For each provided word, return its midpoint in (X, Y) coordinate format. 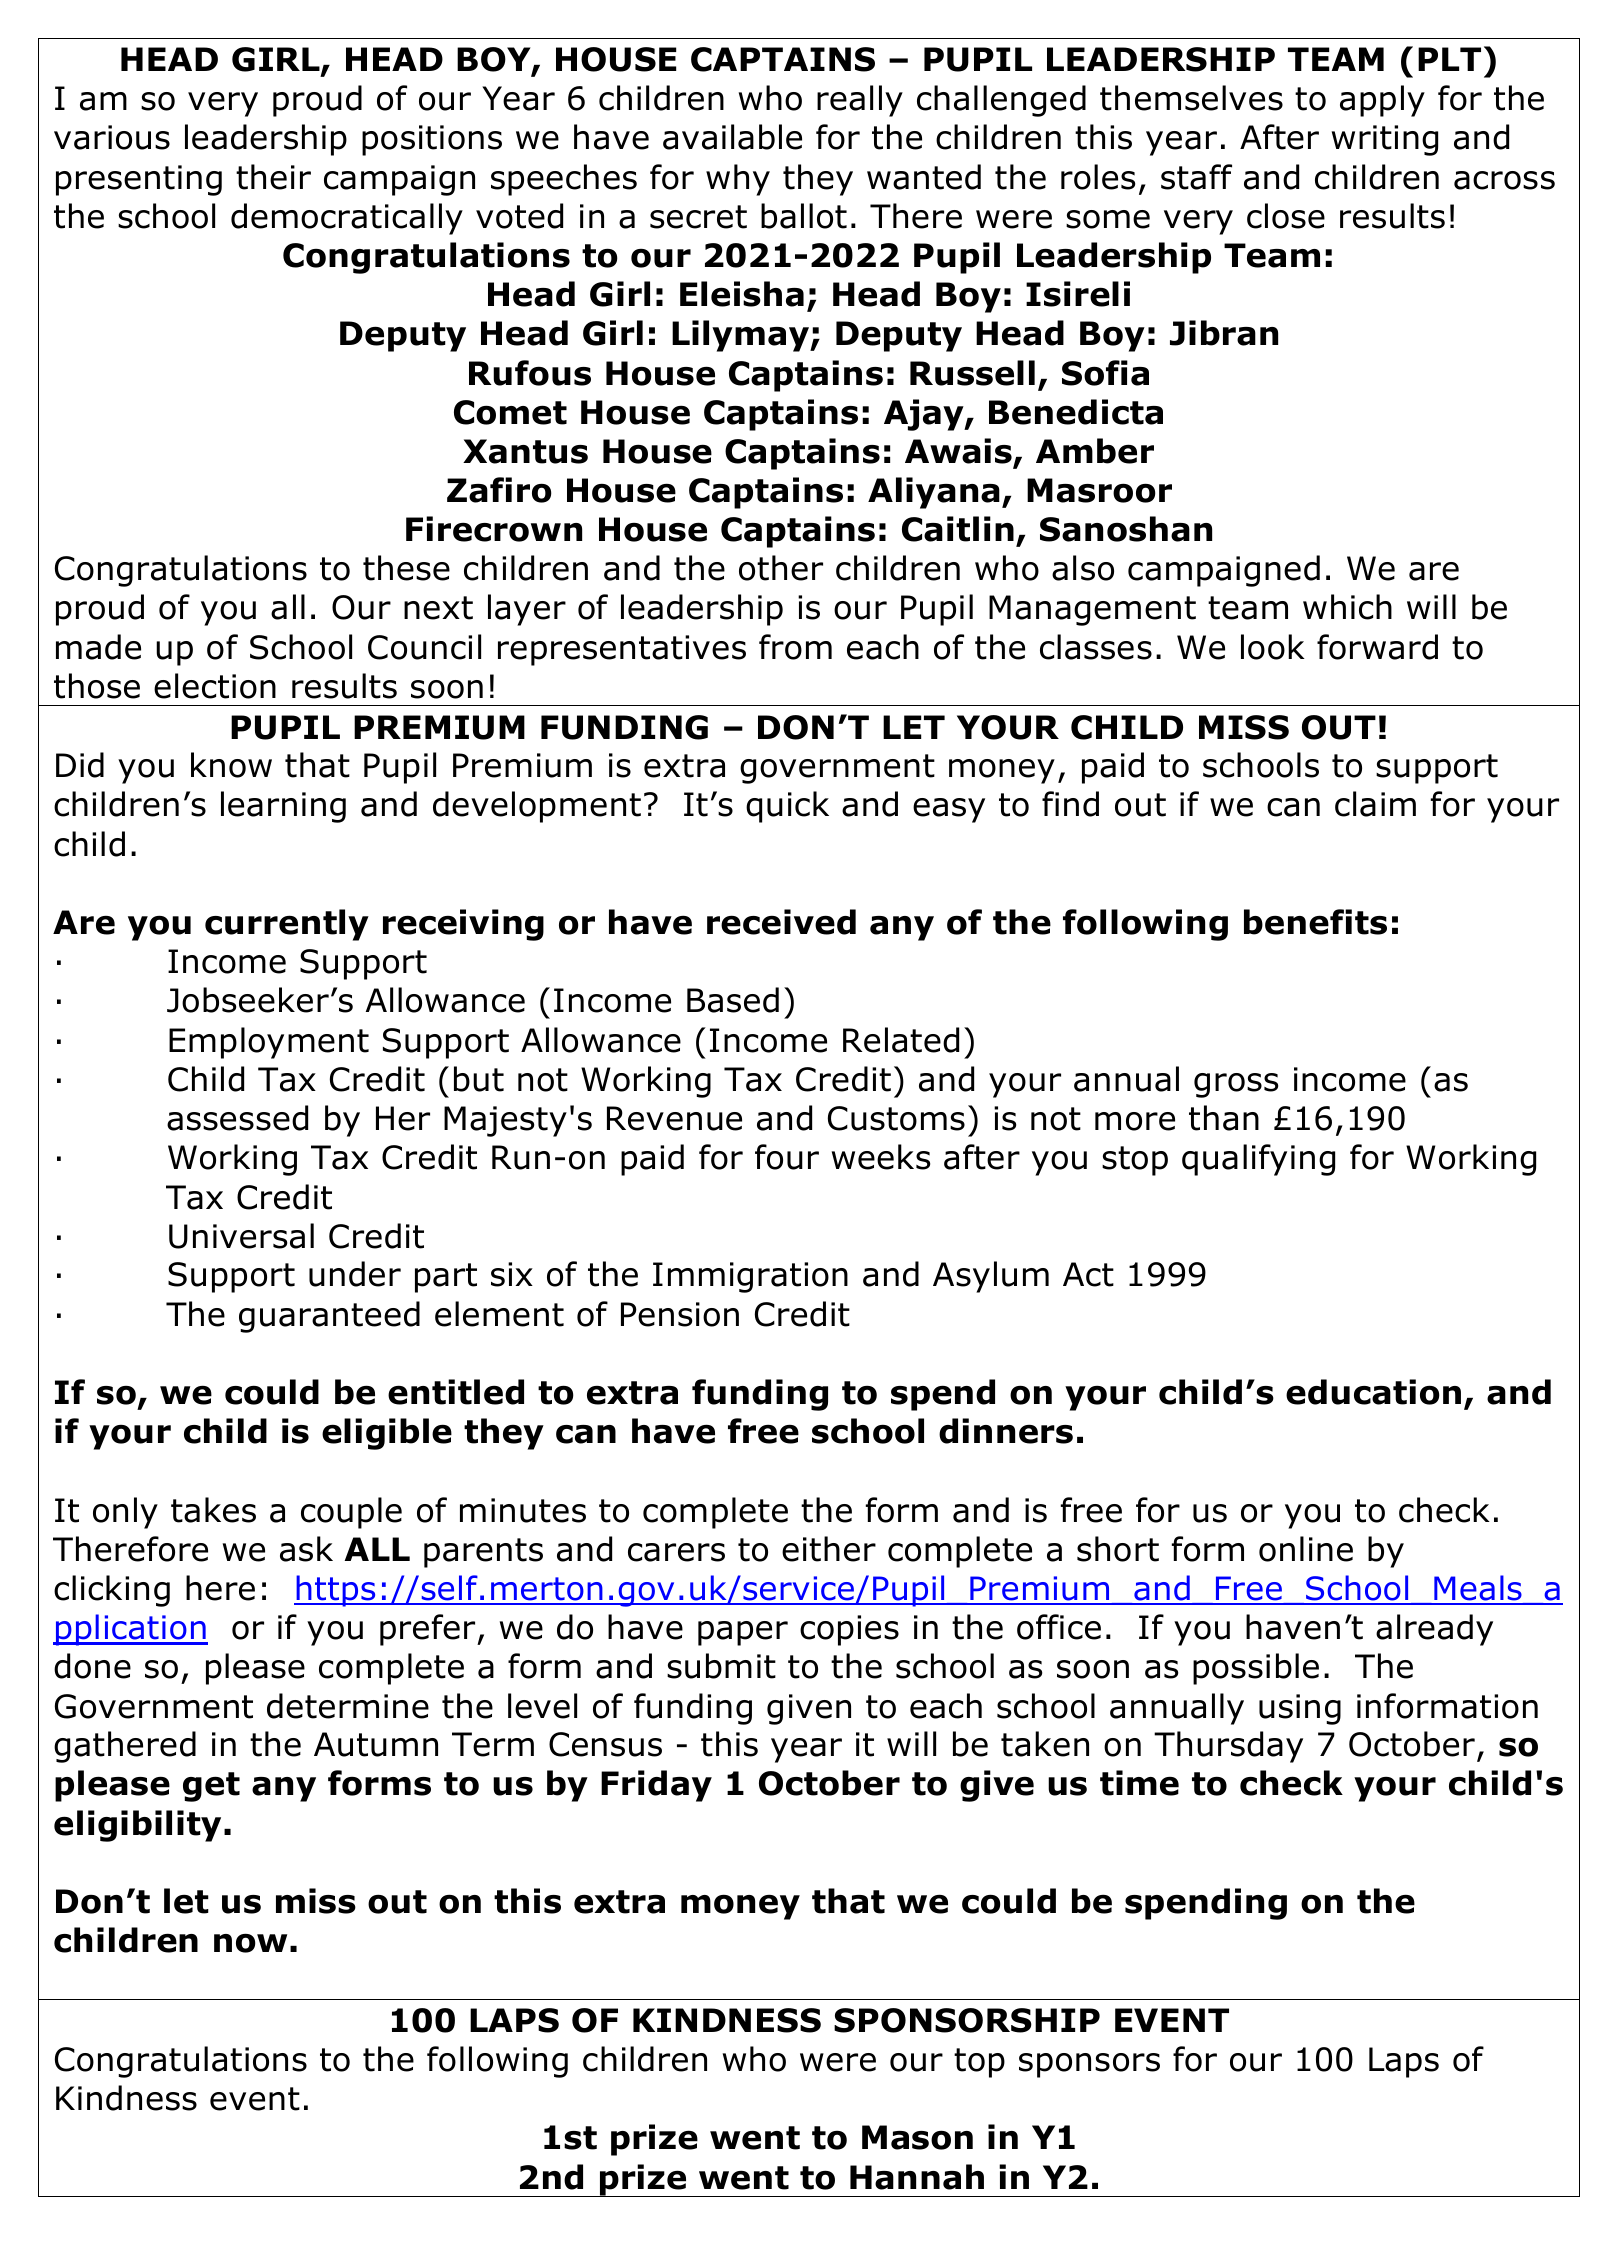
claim (1375, 804)
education (1373, 1392)
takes (213, 1510)
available (732, 137)
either (829, 1549)
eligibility (137, 1826)
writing (1385, 140)
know (231, 765)
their (273, 177)
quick (787, 807)
